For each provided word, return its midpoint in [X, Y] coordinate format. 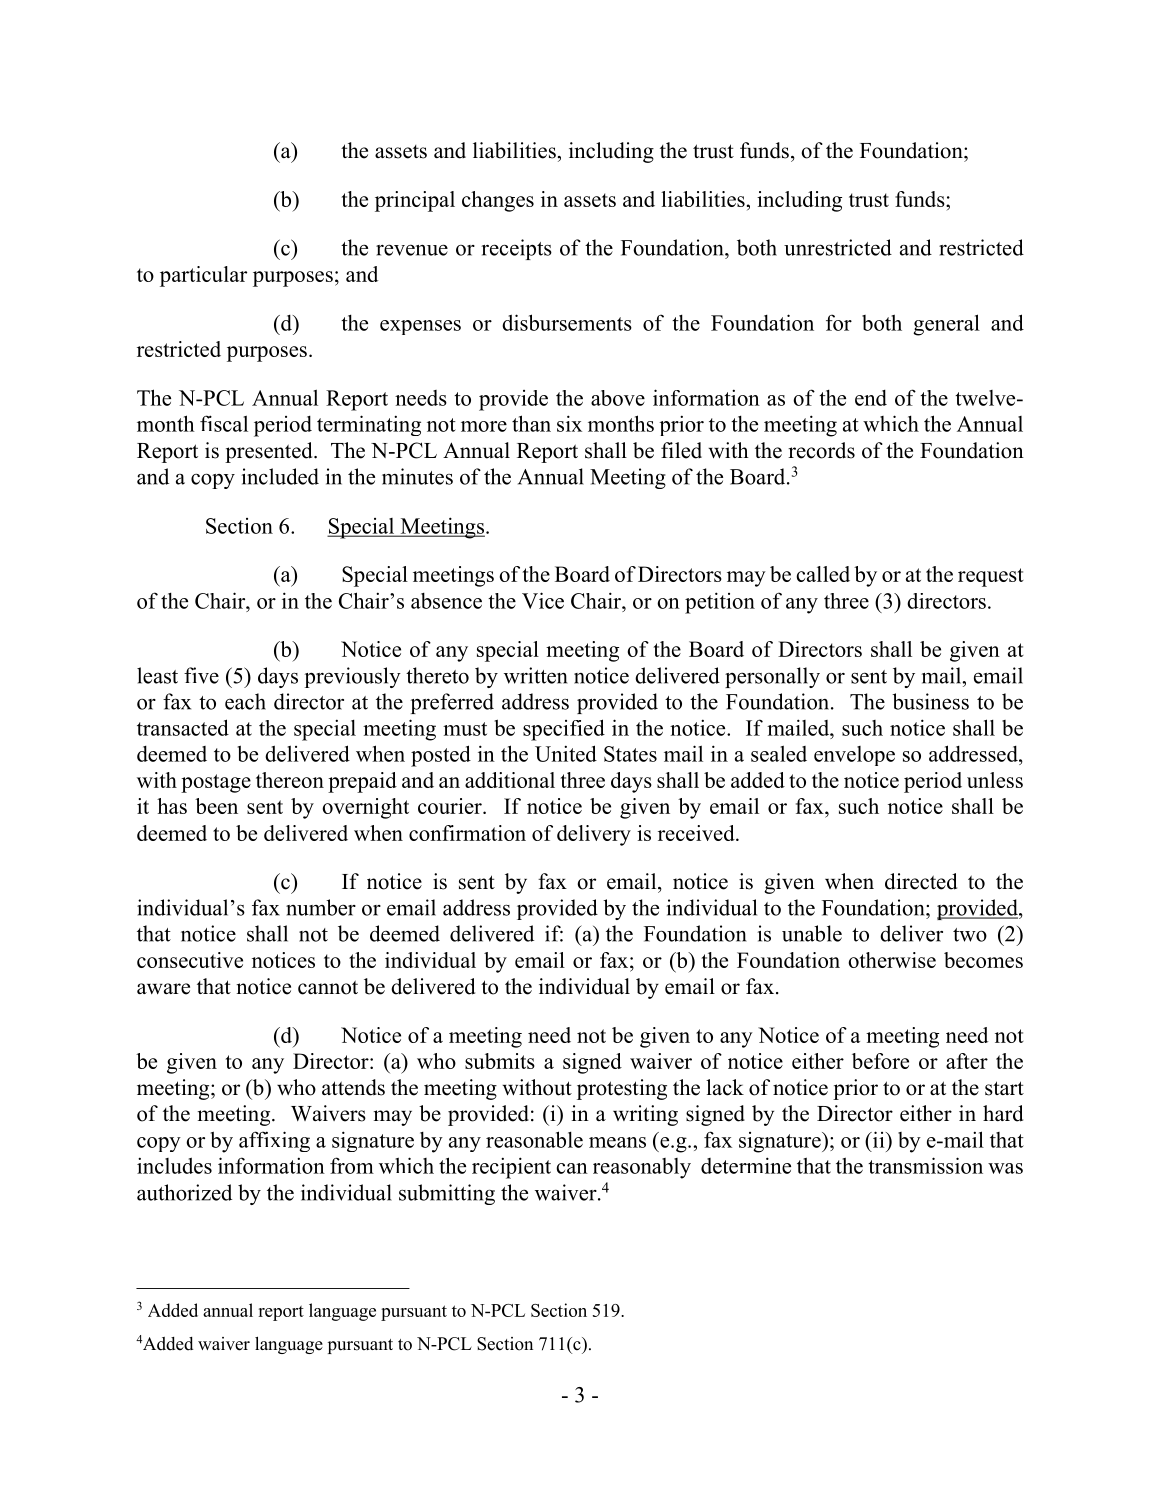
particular [203, 276]
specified [564, 730]
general [946, 325]
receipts [516, 249]
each [245, 701]
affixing [274, 1141]
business [930, 701]
